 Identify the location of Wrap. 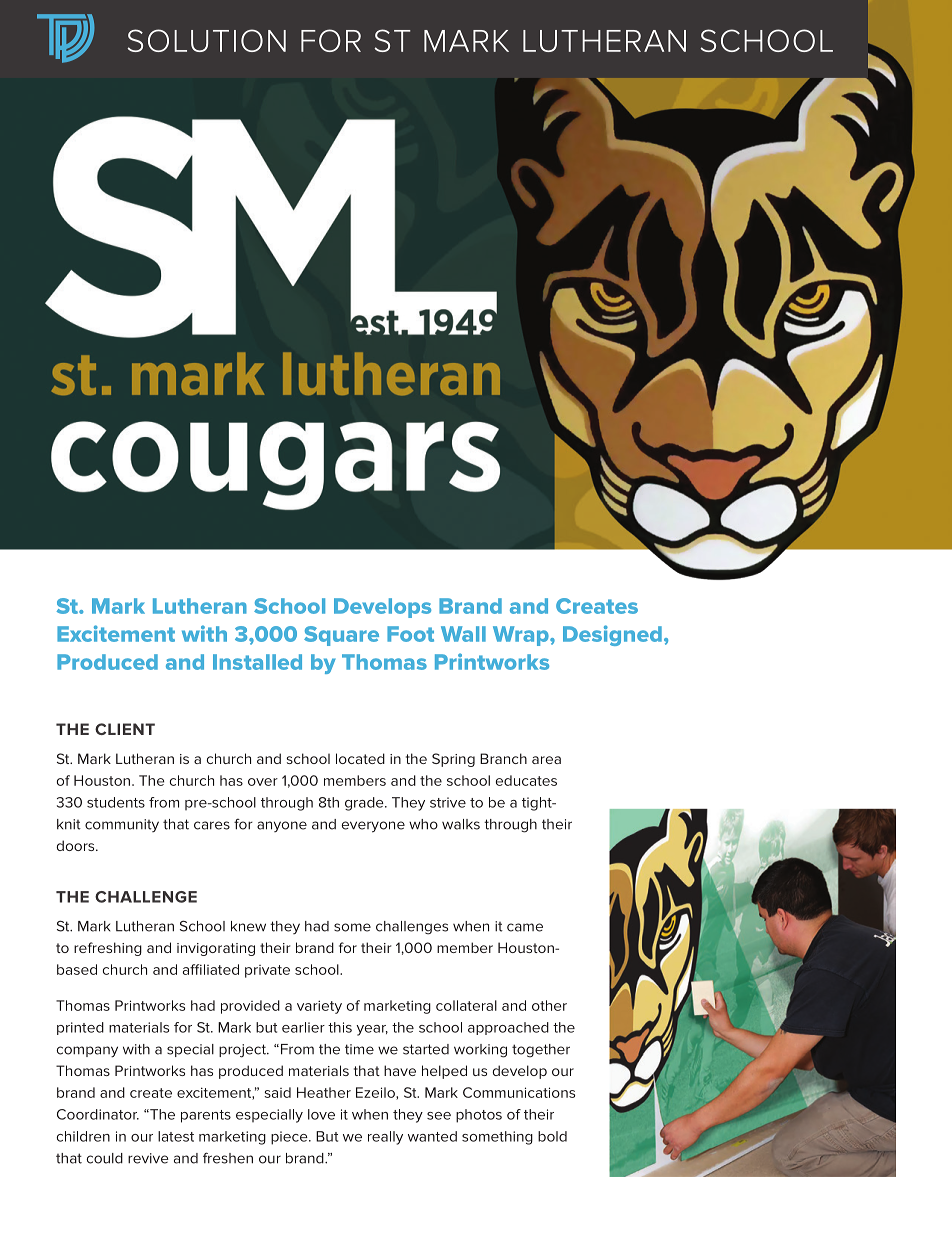
(522, 636).
